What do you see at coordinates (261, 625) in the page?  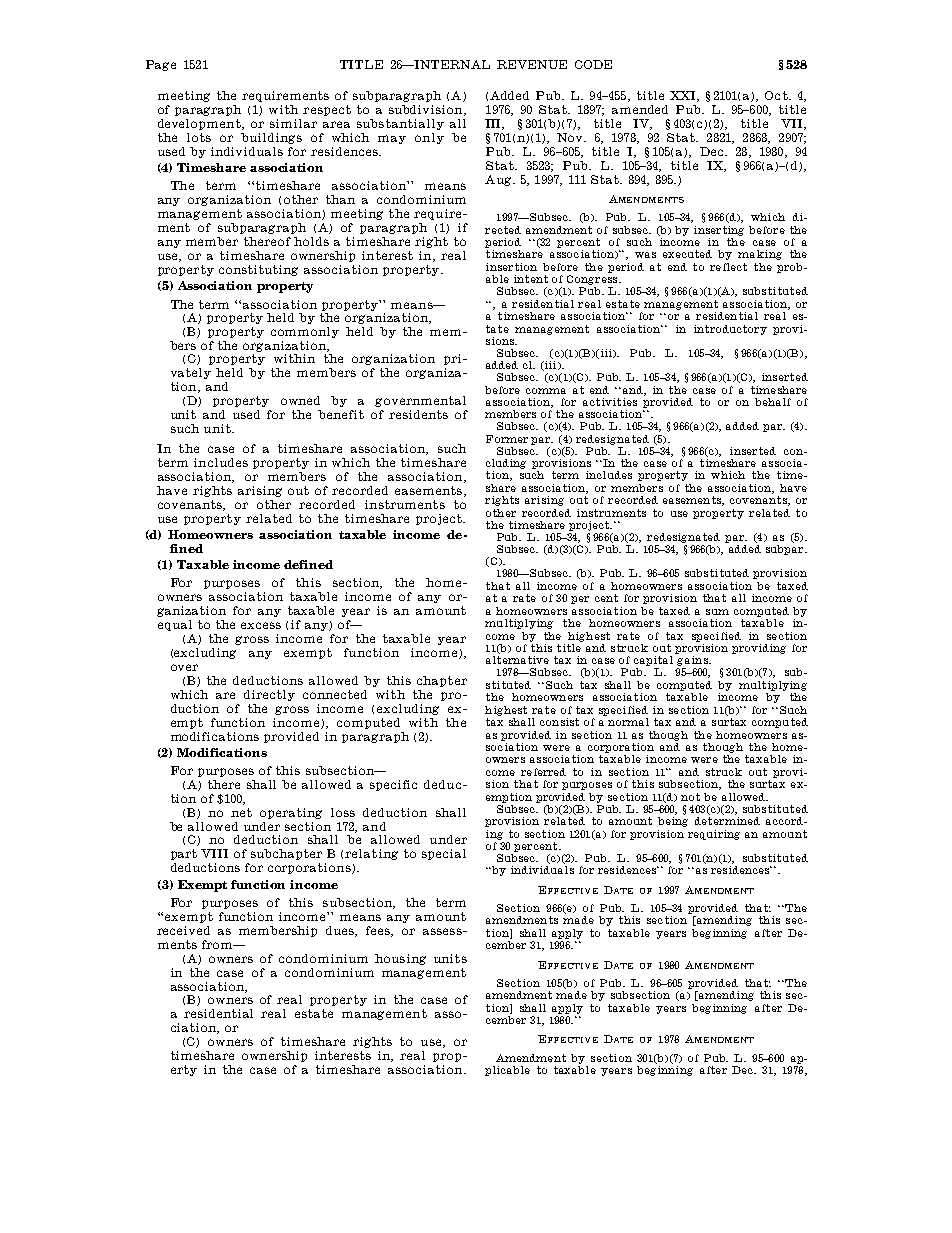 I see `excess` at bounding box center [261, 625].
